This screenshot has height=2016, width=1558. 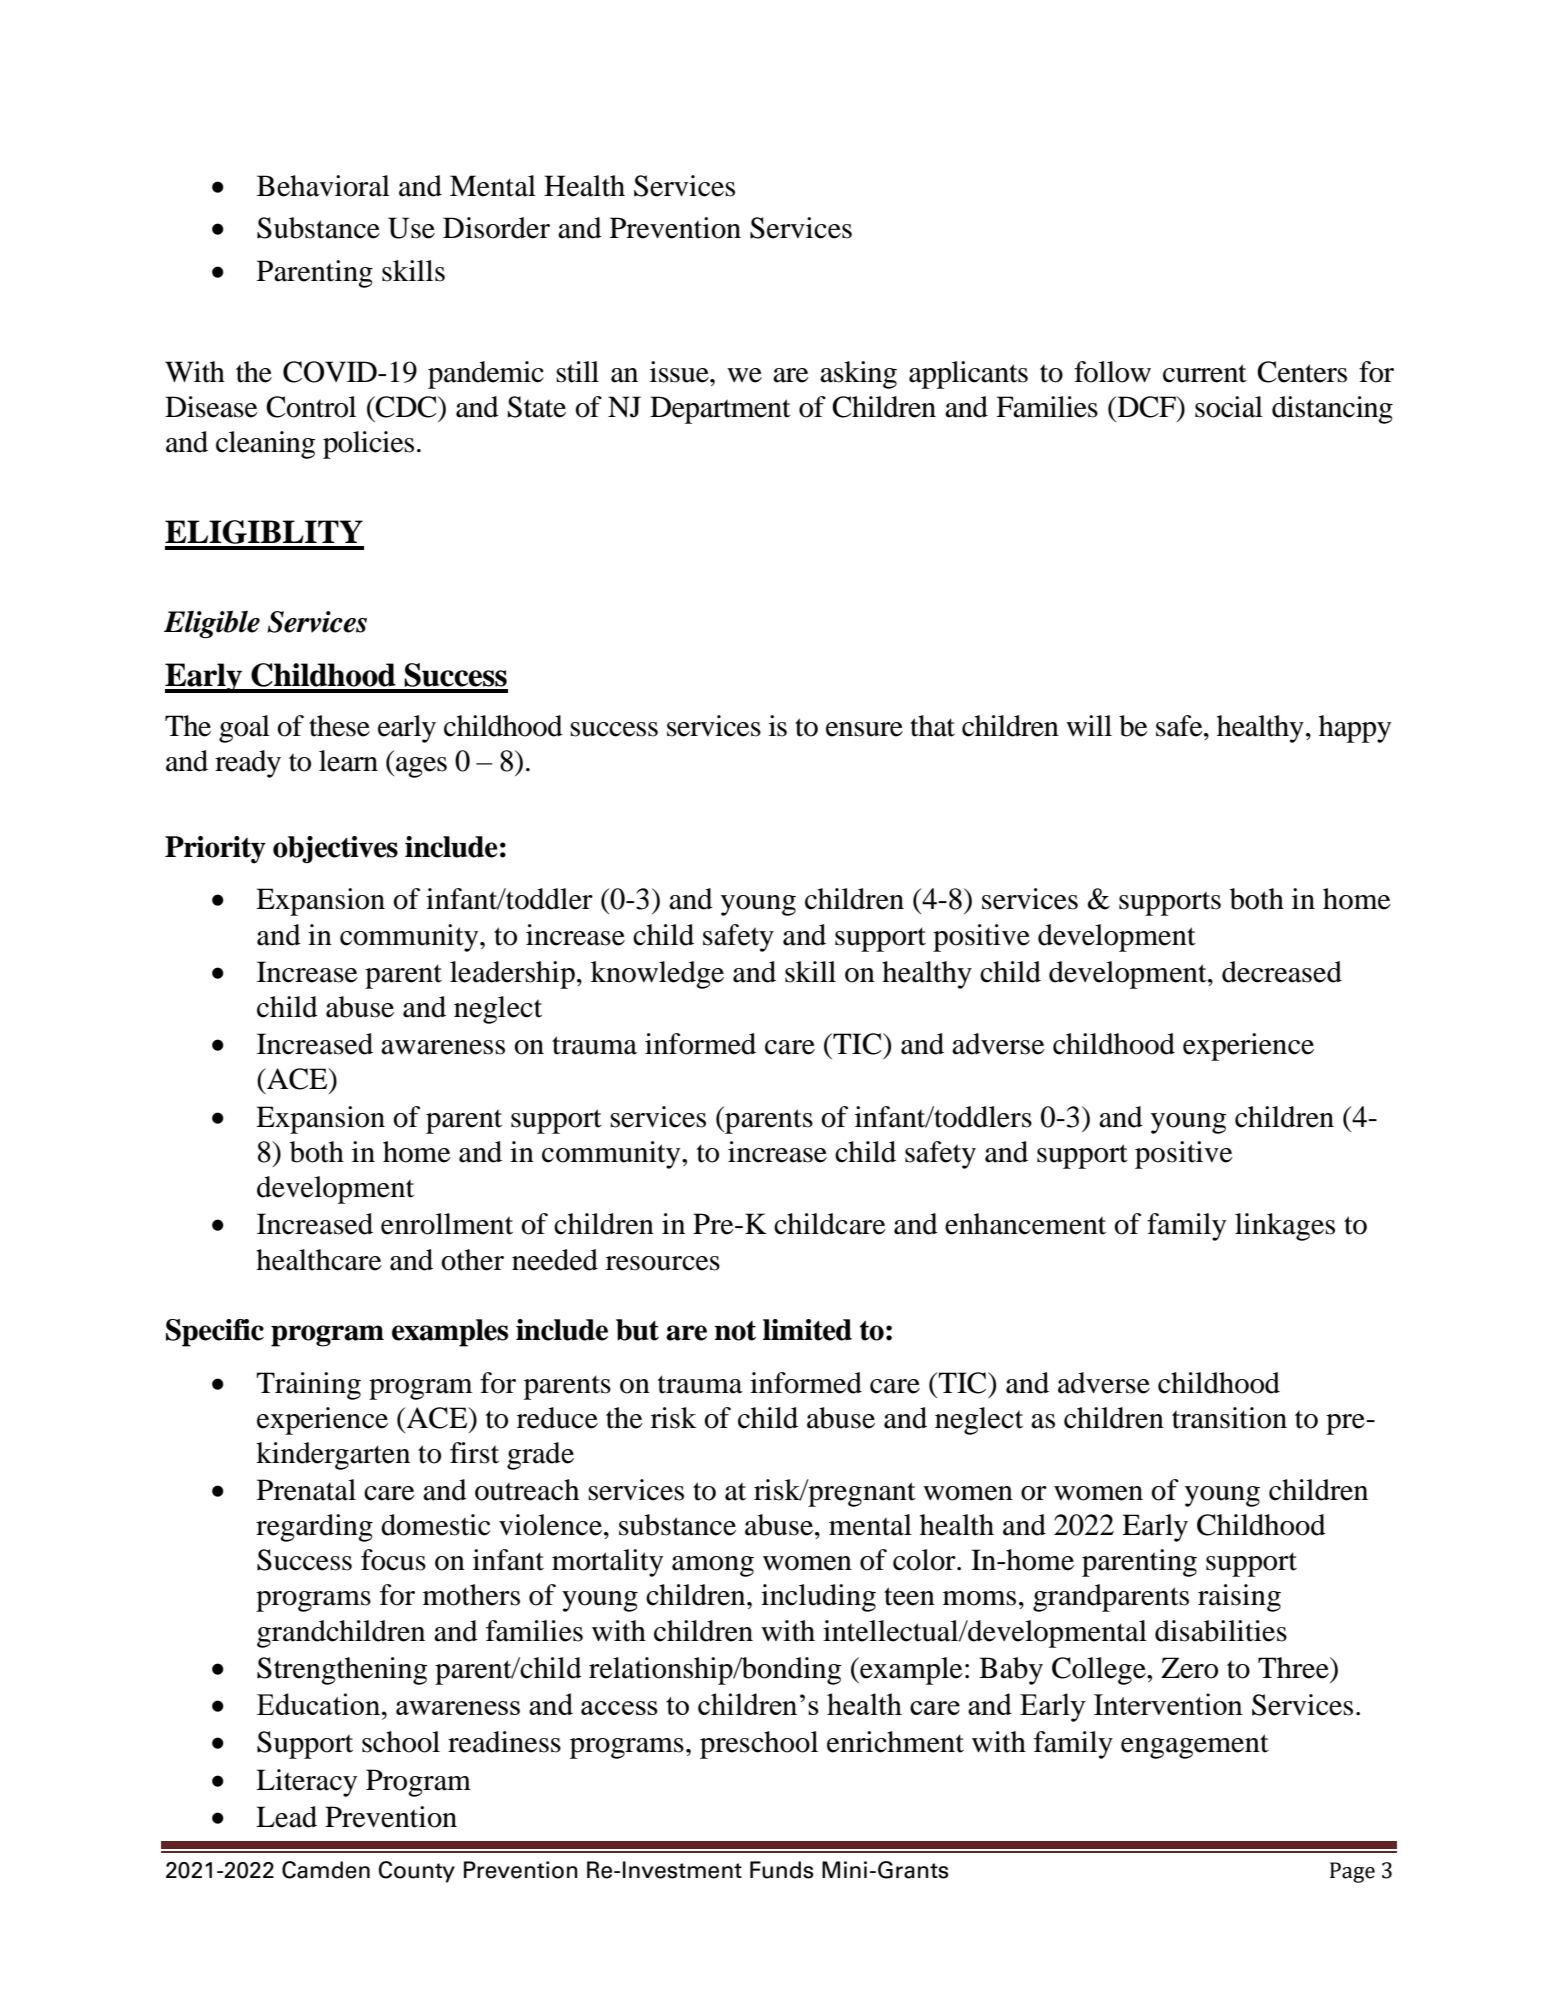 What do you see at coordinates (1195, 1746) in the screenshot?
I see `engagement` at bounding box center [1195, 1746].
